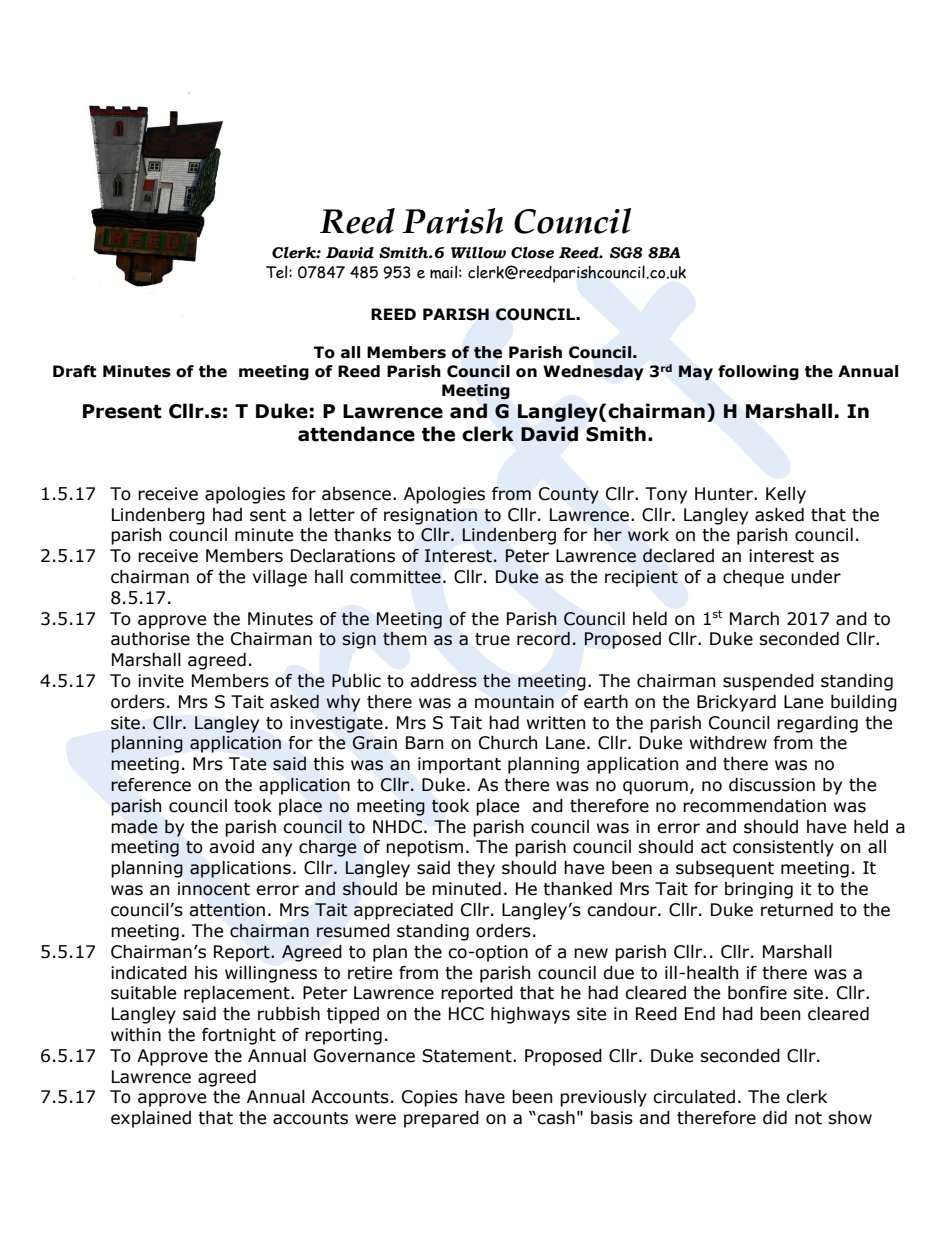  I want to click on Kelly, so click(786, 495).
